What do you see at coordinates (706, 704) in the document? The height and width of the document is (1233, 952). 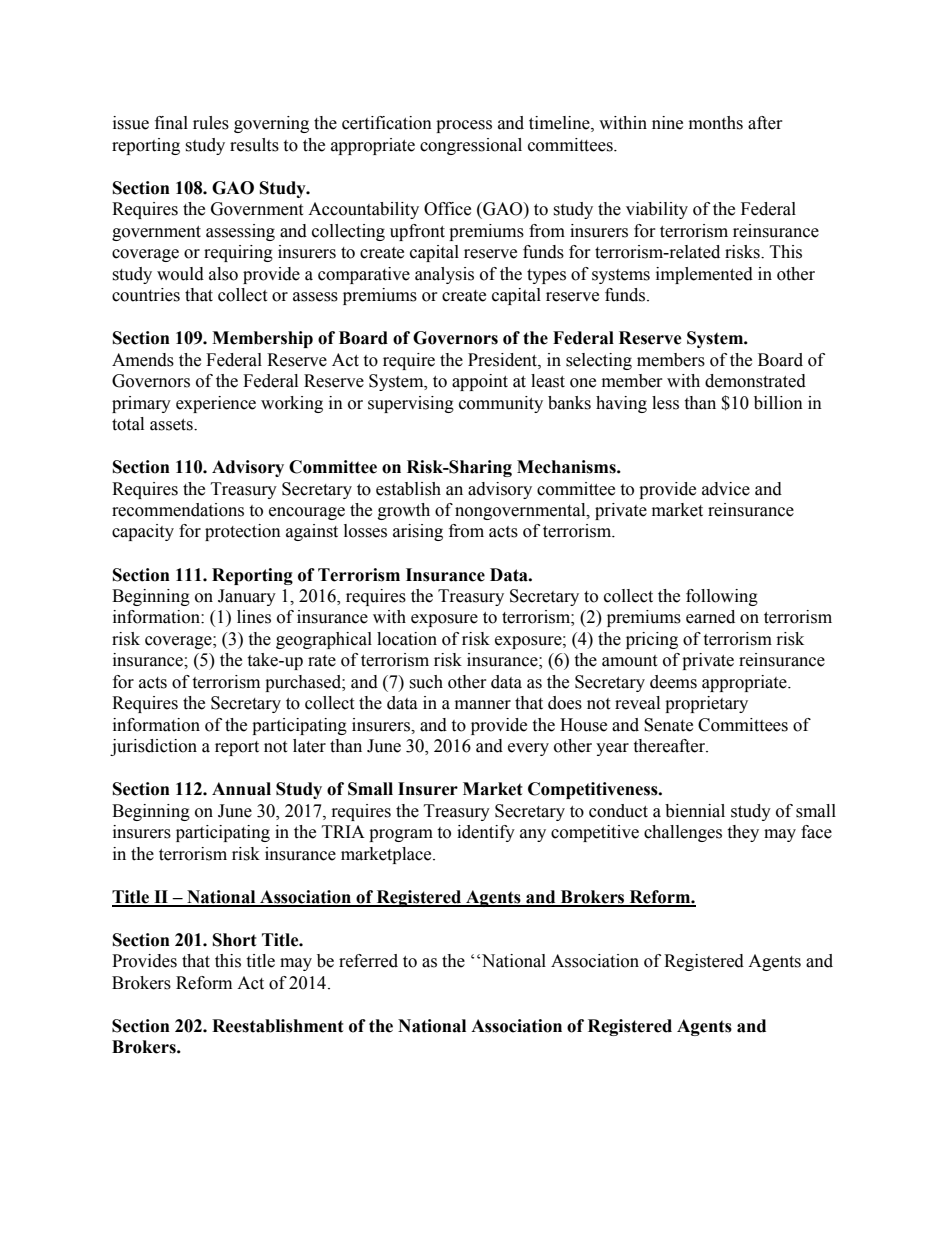 I see `proprietary` at bounding box center [706, 704].
